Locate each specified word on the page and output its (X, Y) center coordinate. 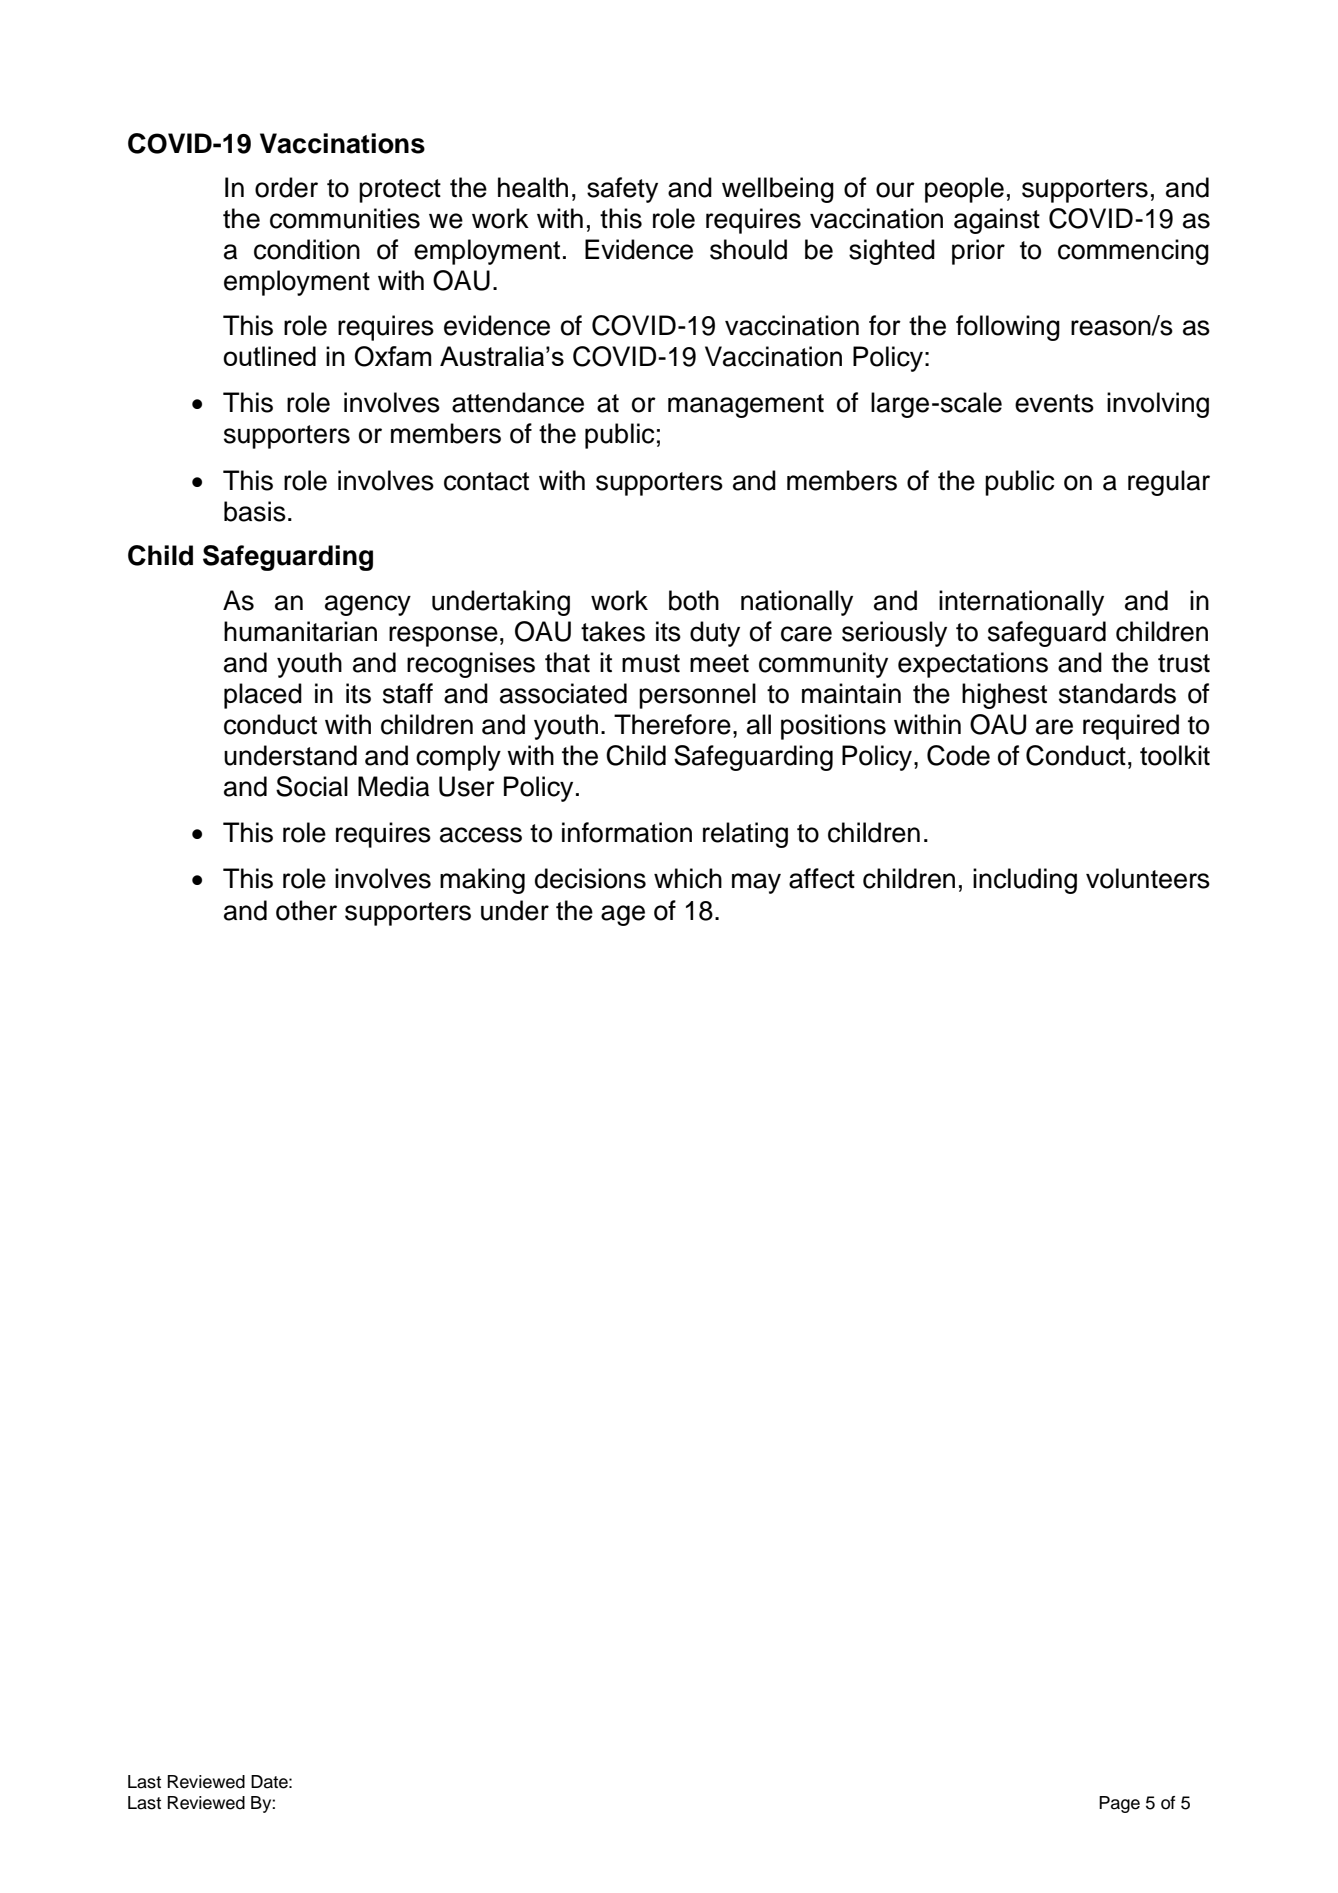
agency (368, 605)
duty (715, 634)
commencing (1133, 252)
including (1025, 881)
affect (822, 878)
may (756, 883)
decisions (590, 878)
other (306, 910)
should (748, 249)
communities (345, 218)
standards (1117, 693)
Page (1119, 1804)
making (482, 881)
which (688, 878)
